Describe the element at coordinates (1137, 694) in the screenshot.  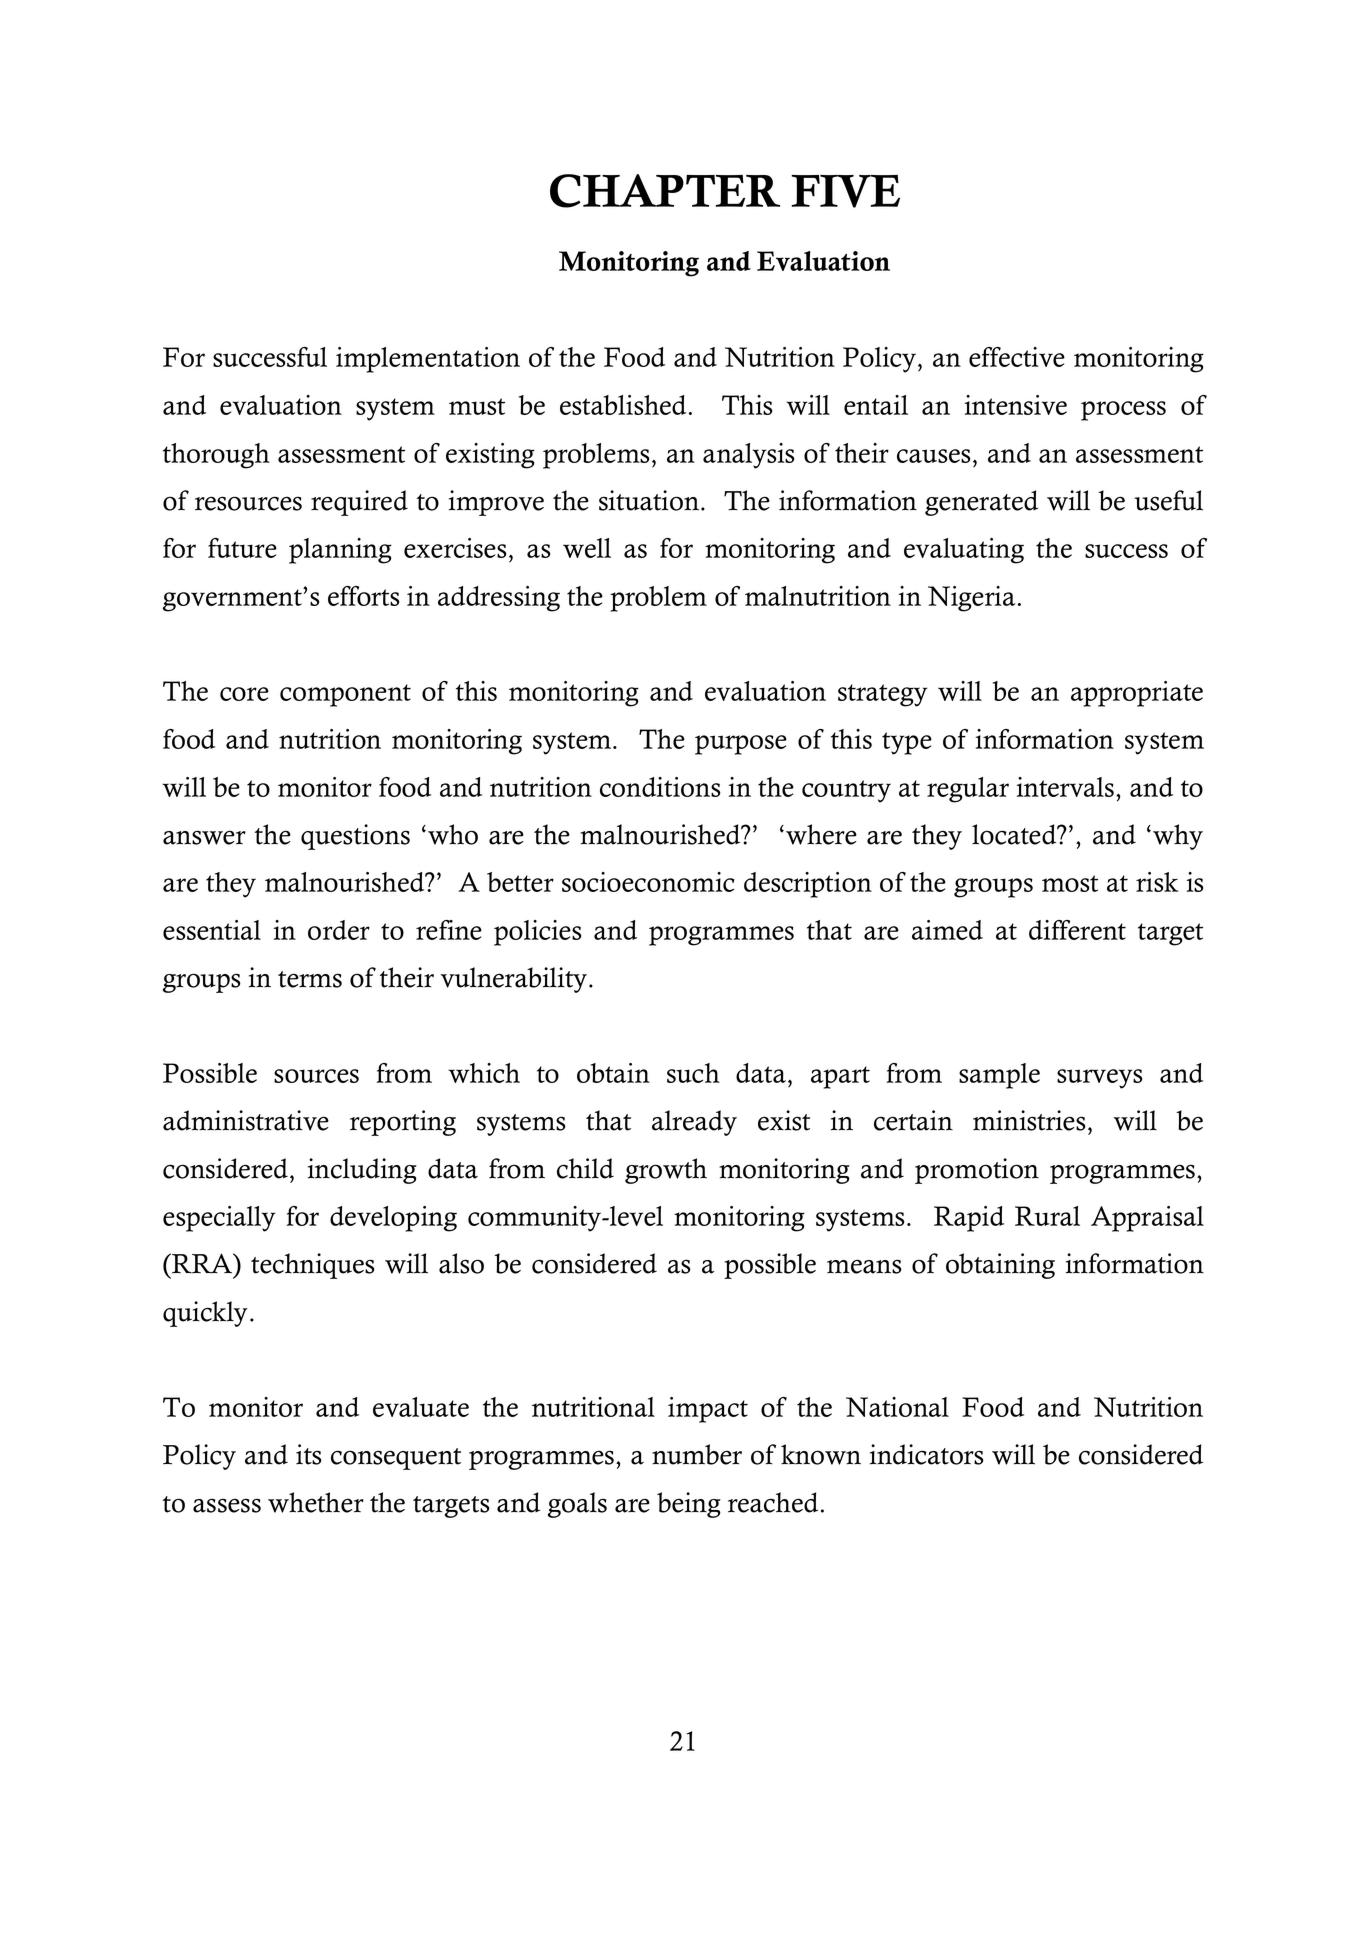
I see `appropriate` at that location.
